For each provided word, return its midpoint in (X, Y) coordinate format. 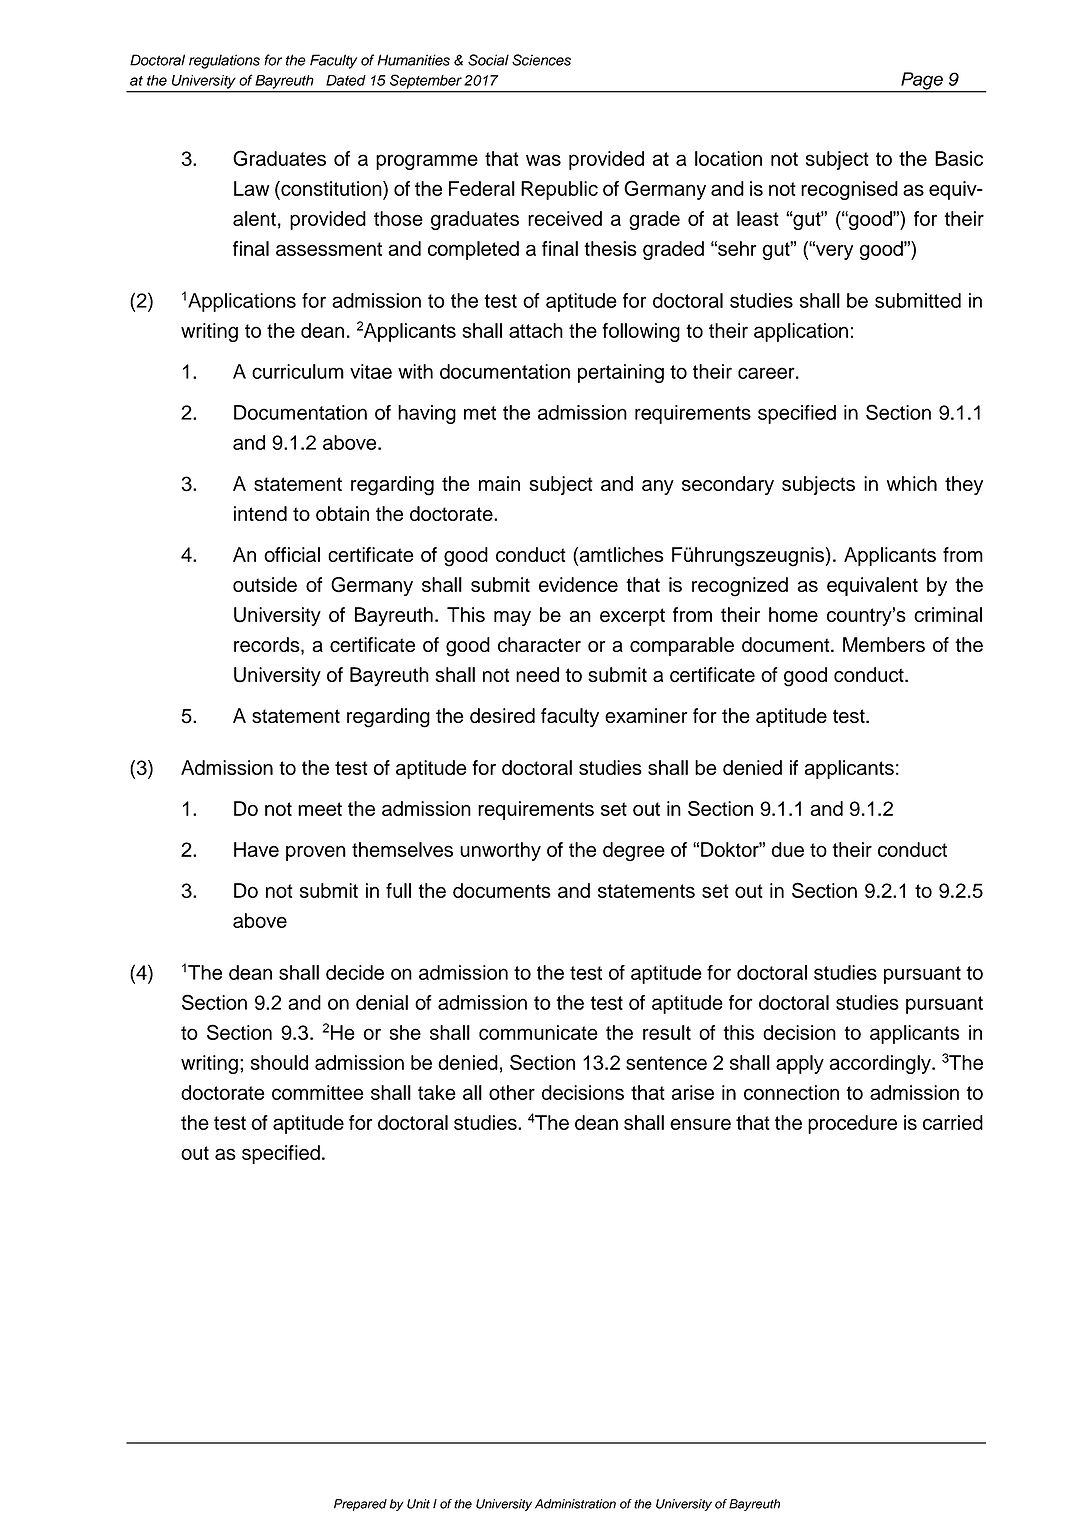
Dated (346, 80)
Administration (575, 1504)
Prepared (360, 1505)
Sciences (541, 60)
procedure (852, 1124)
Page (922, 82)
